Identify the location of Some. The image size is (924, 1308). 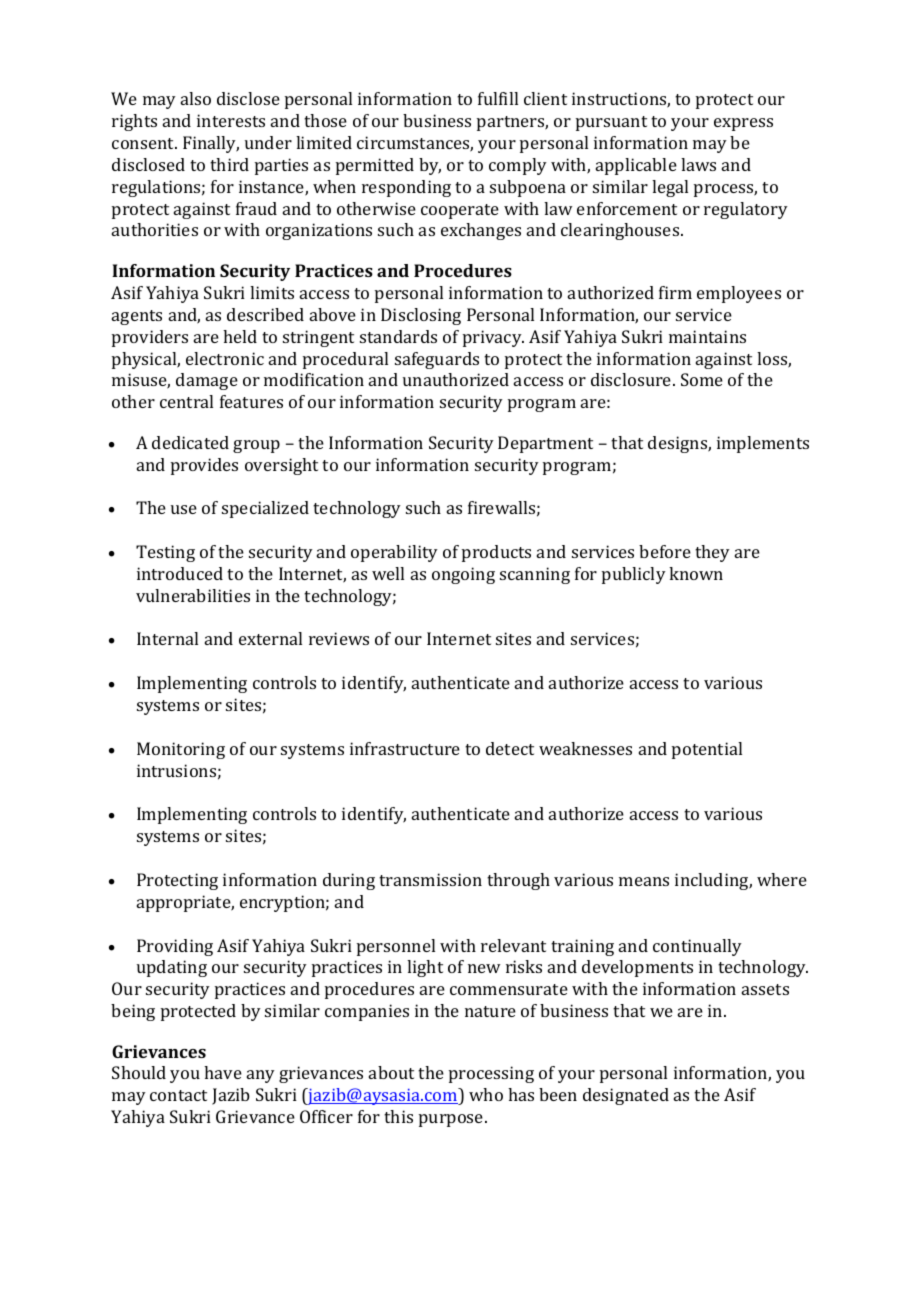
(702, 379).
